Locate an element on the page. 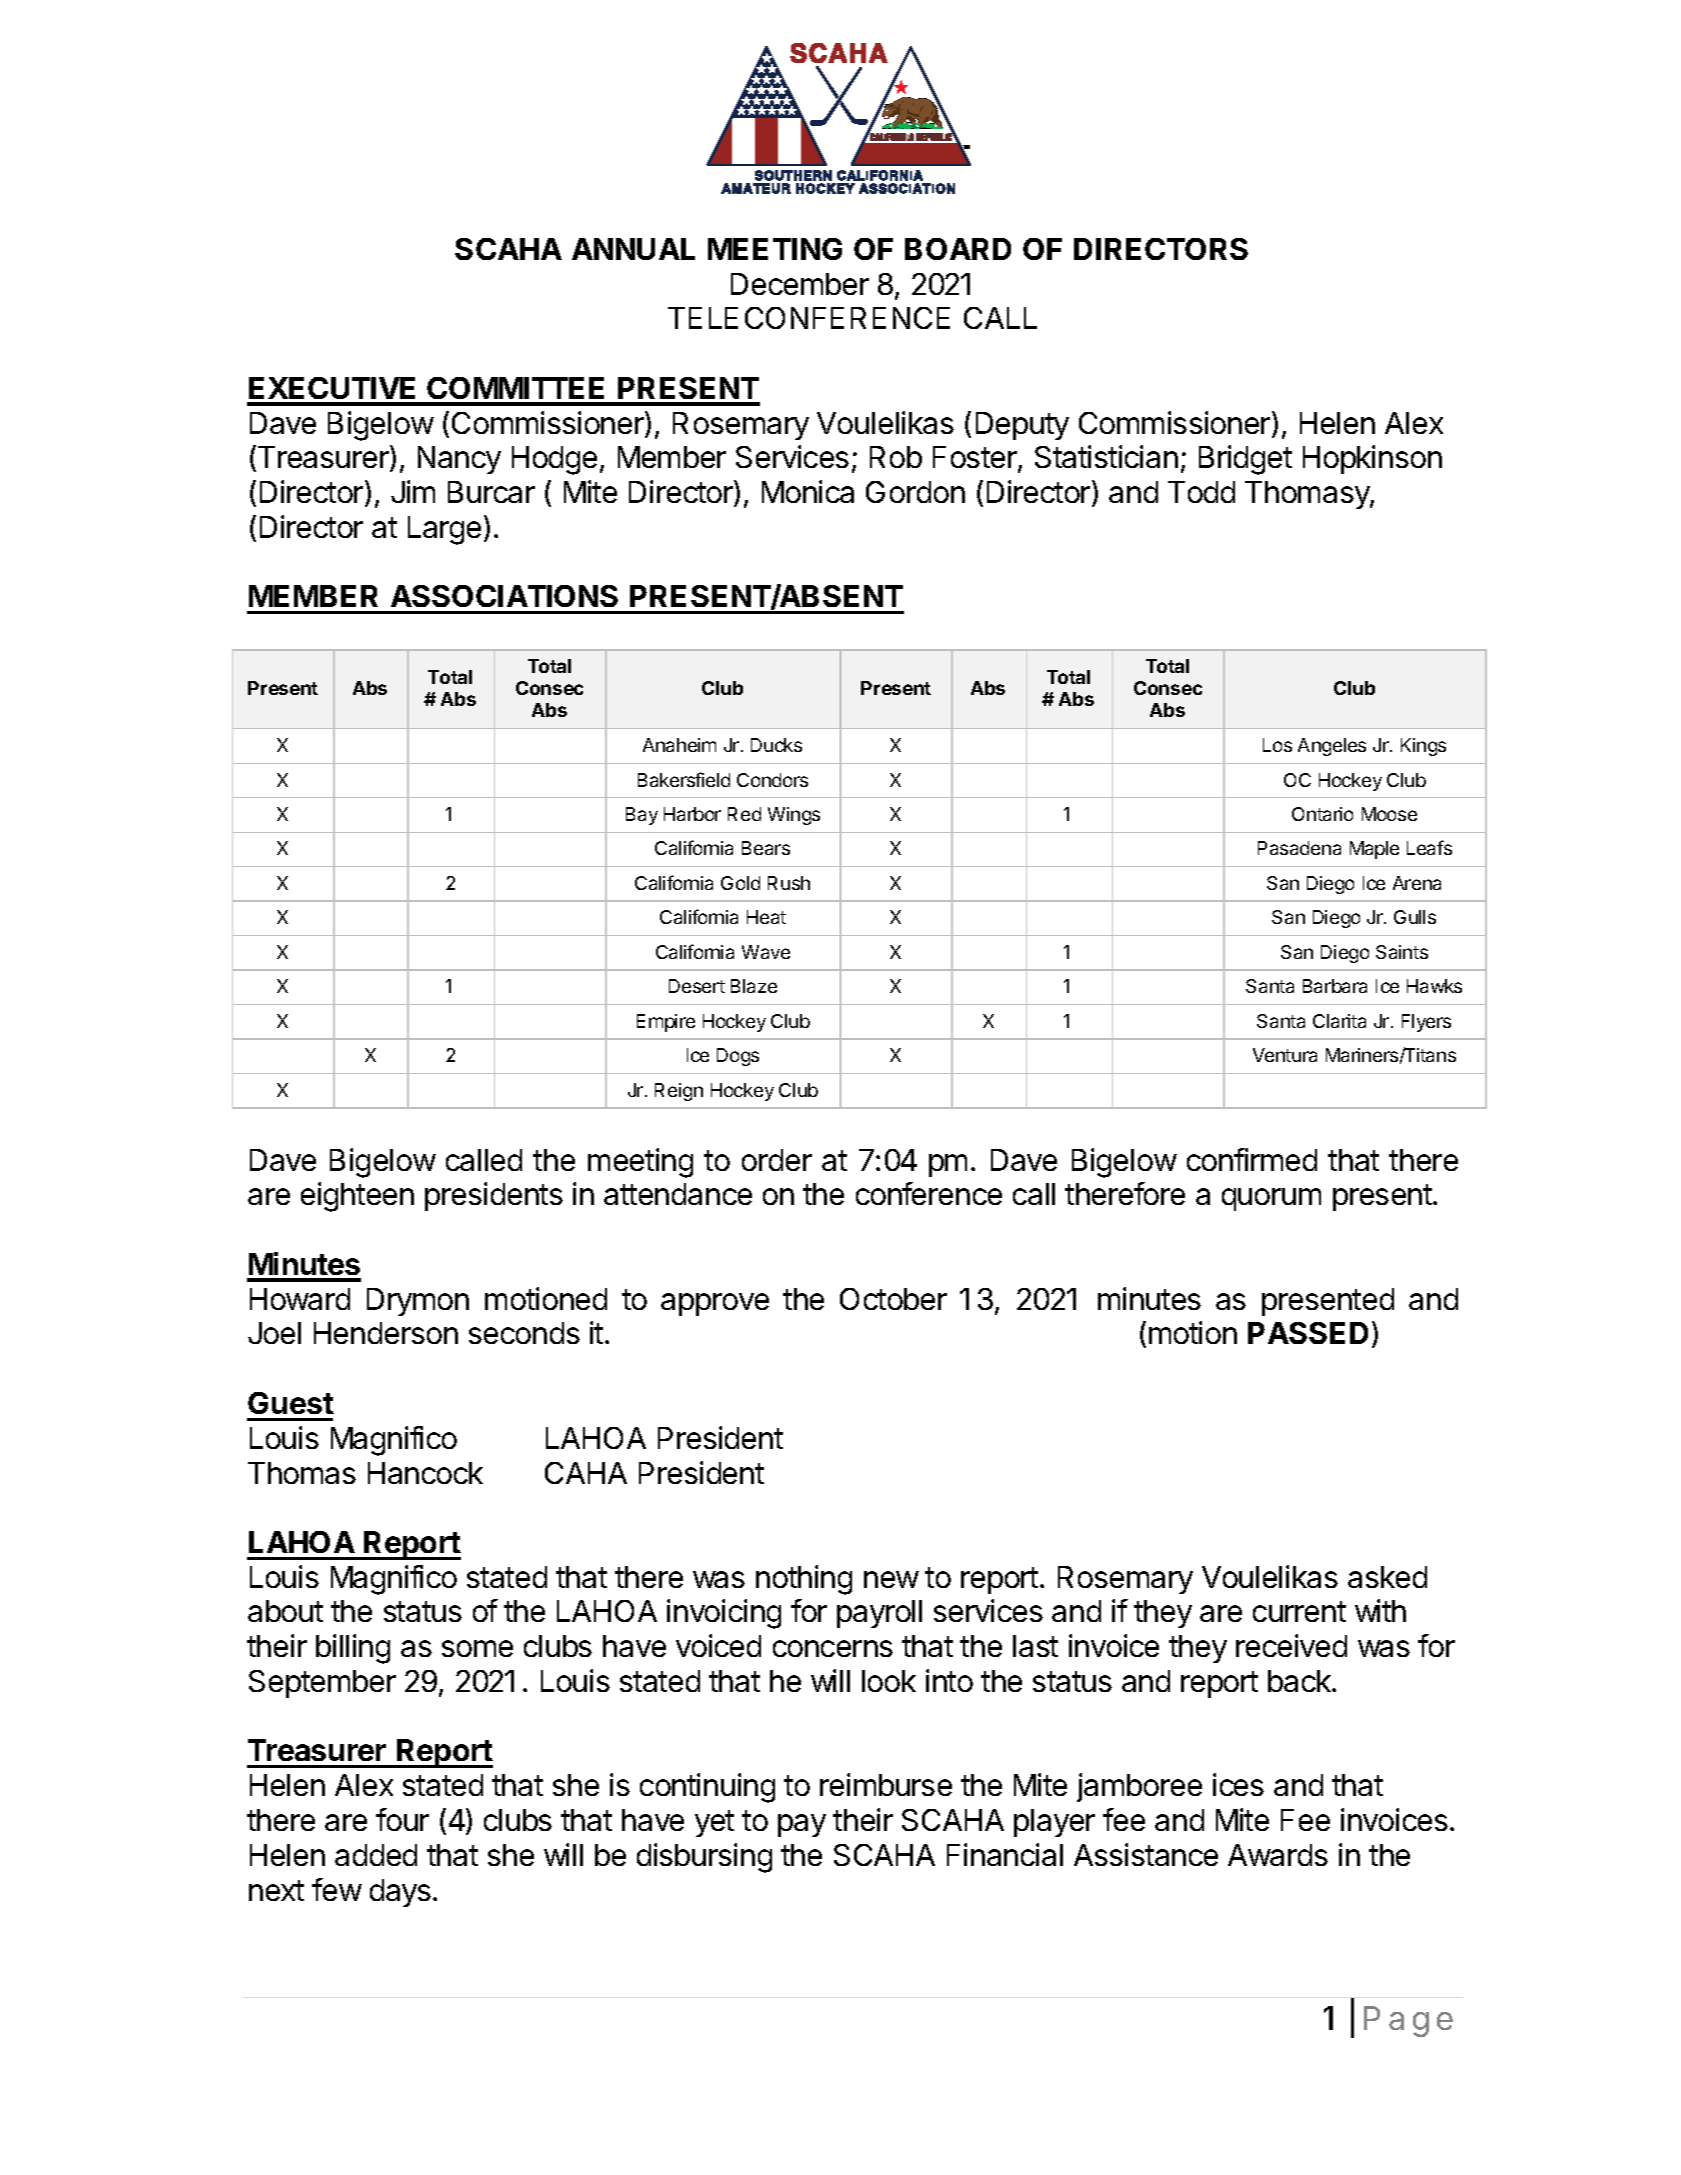 The width and height of the page is (1681, 2175). December is located at coordinates (800, 284).
